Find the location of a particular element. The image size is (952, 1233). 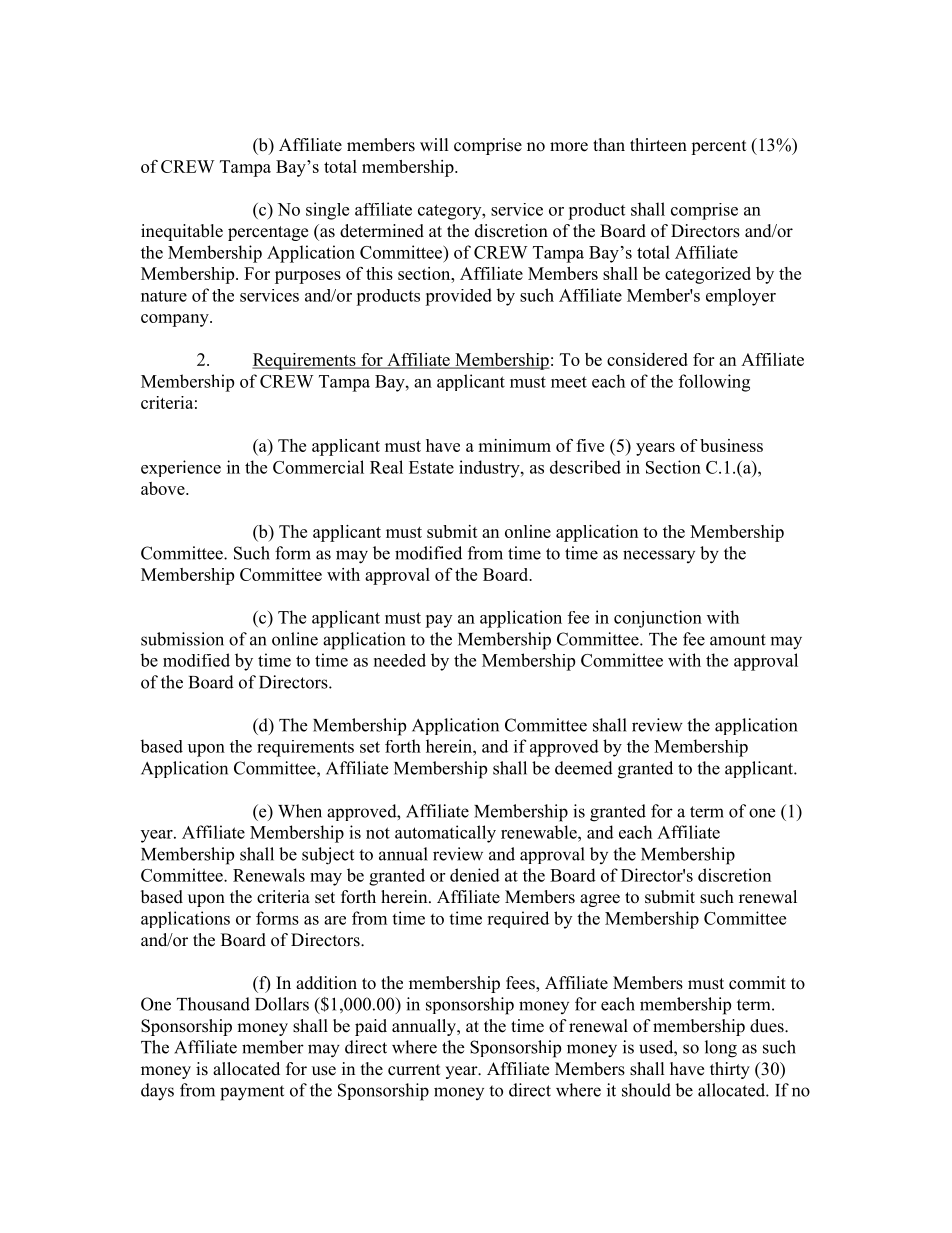

Estate is located at coordinates (431, 467).
